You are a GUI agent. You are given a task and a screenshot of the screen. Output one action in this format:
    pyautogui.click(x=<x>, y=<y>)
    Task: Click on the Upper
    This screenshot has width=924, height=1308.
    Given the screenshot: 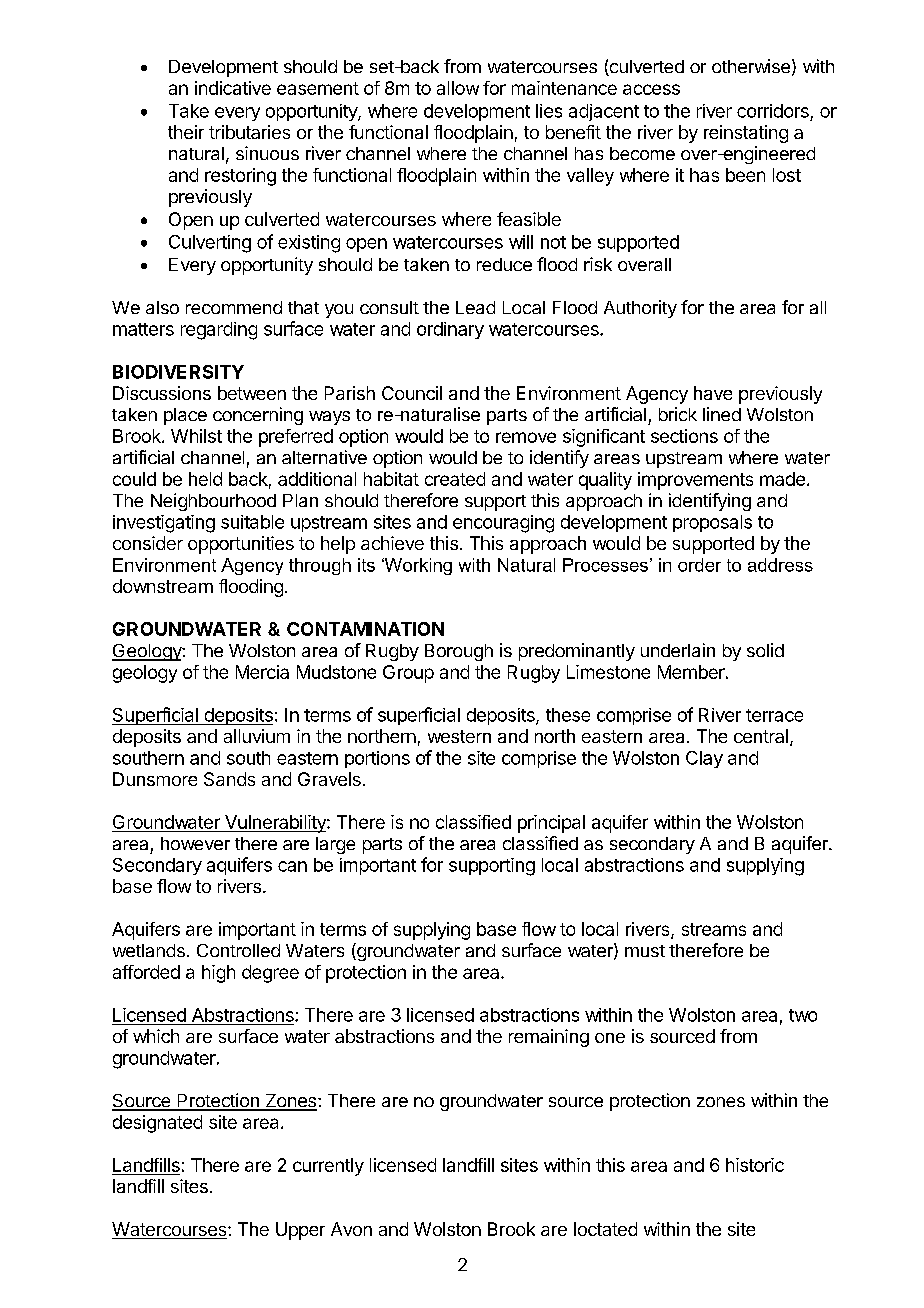 What is the action you would take?
    pyautogui.click(x=300, y=1231)
